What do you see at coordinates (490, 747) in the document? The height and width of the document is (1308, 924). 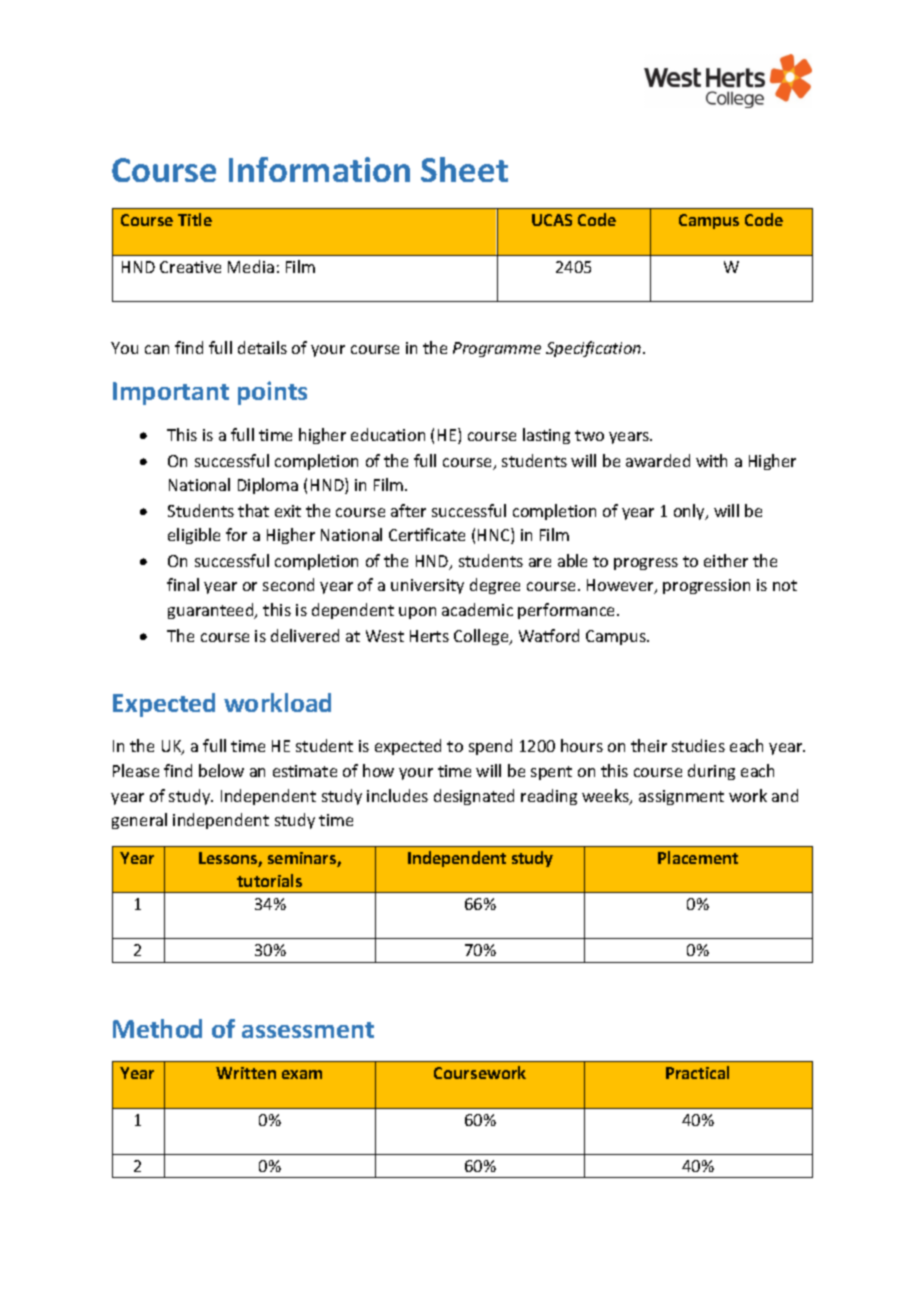 I see `spend` at bounding box center [490, 747].
